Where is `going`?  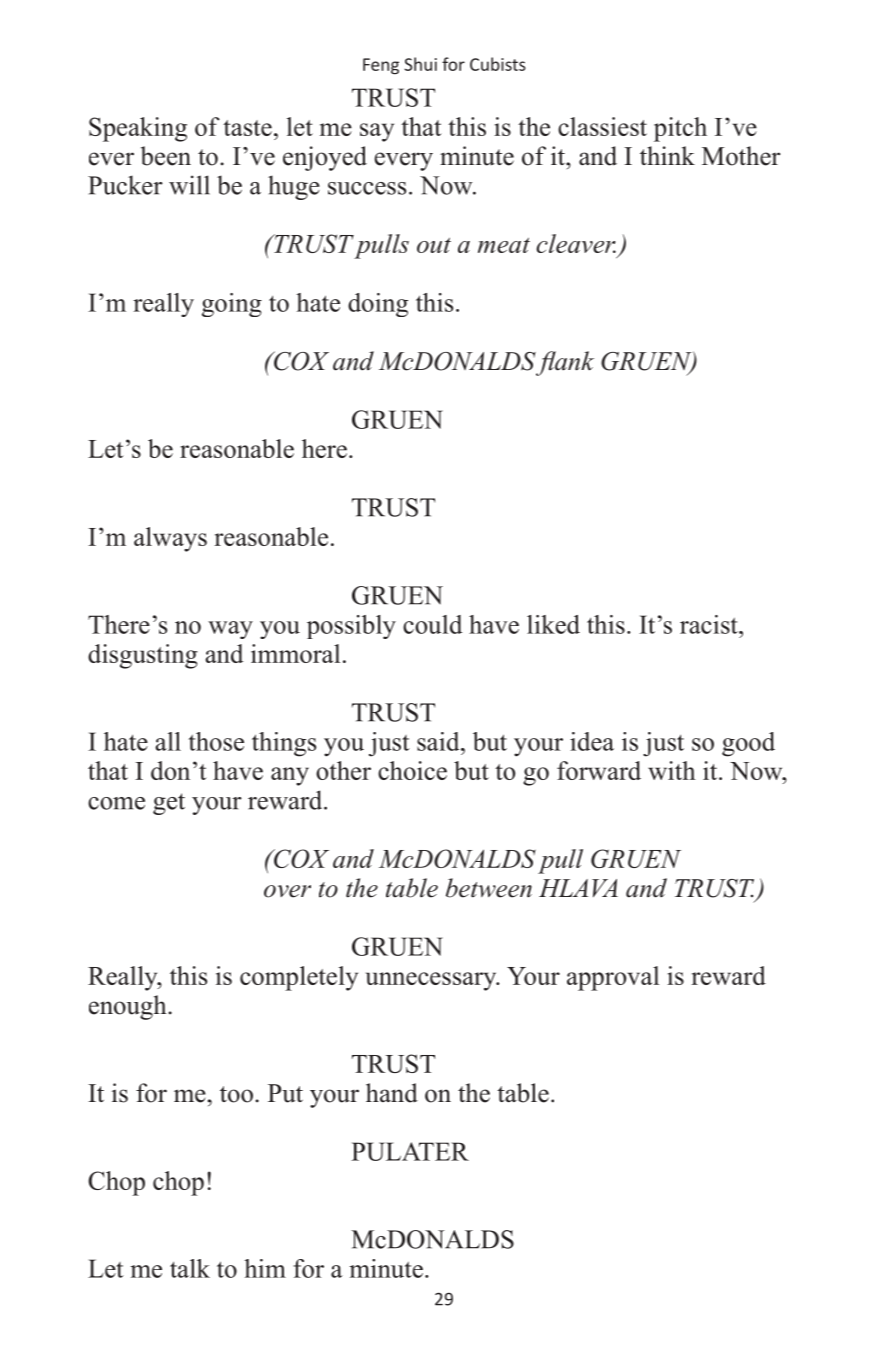 going is located at coordinates (232, 305).
